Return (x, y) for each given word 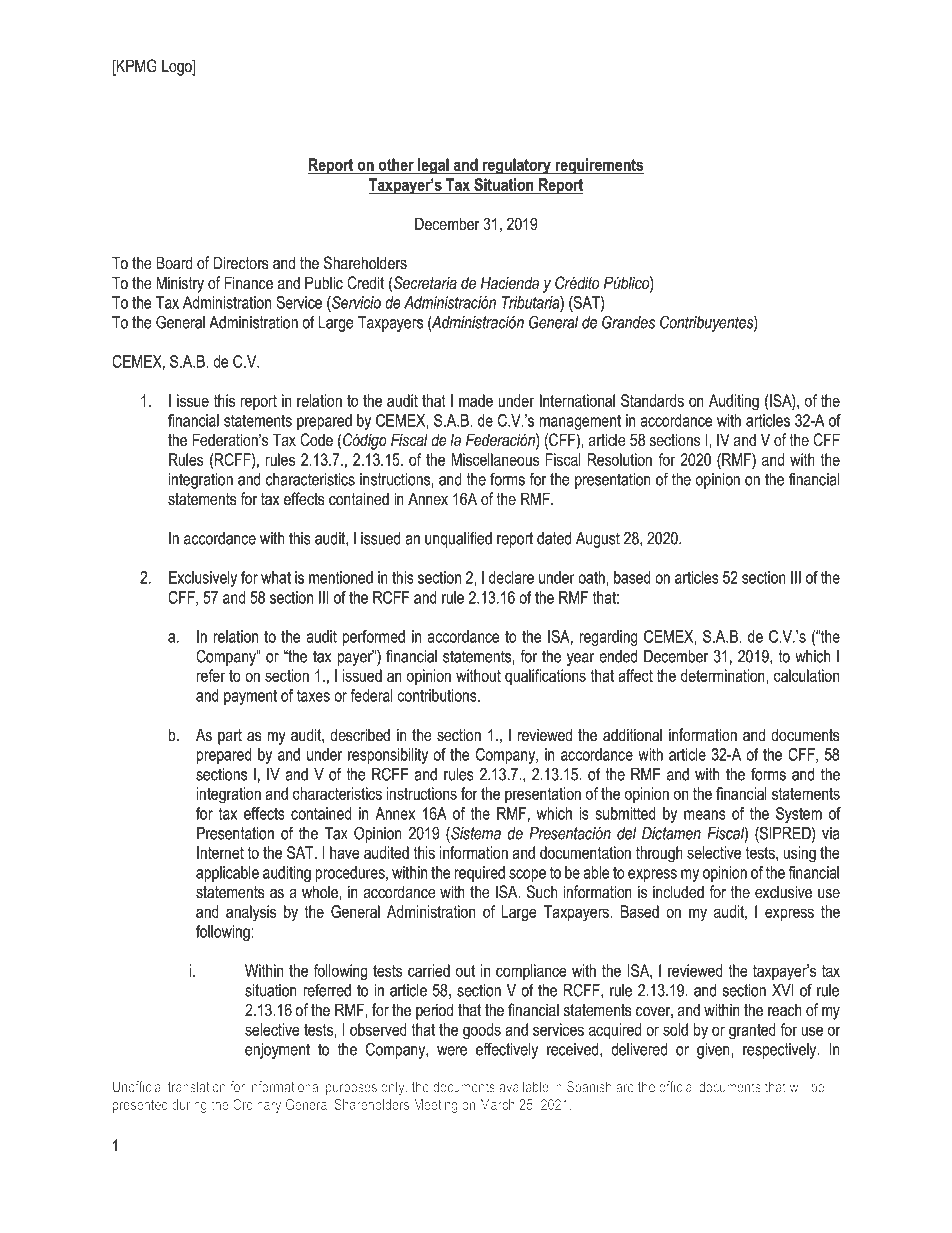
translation (197, 1087)
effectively (507, 1050)
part (230, 737)
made (476, 400)
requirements (598, 166)
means (705, 815)
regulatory (517, 166)
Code (316, 440)
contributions (438, 695)
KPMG (136, 67)
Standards (652, 400)
